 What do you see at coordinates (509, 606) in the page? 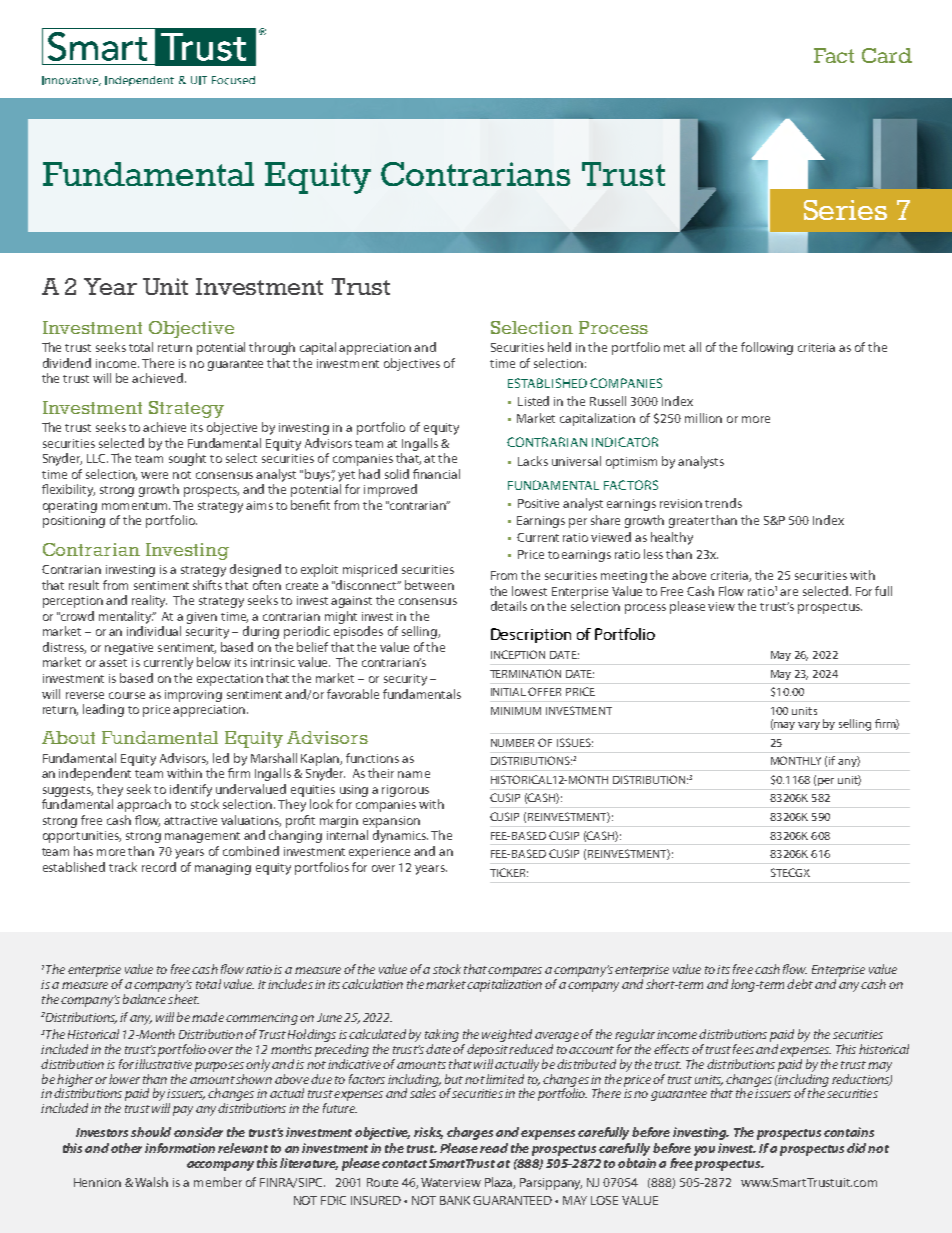
I see `details` at bounding box center [509, 606].
